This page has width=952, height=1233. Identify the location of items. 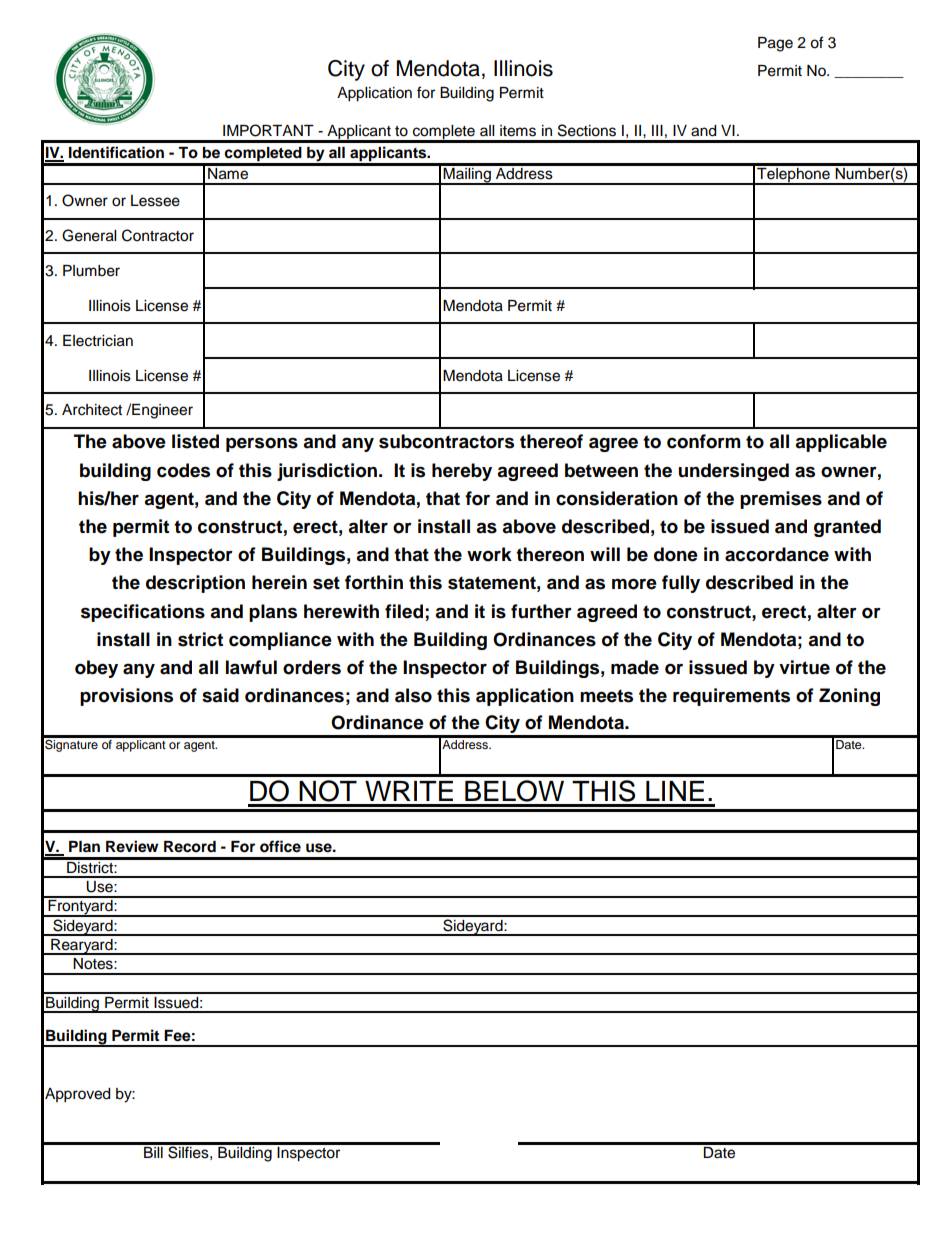
(518, 131).
